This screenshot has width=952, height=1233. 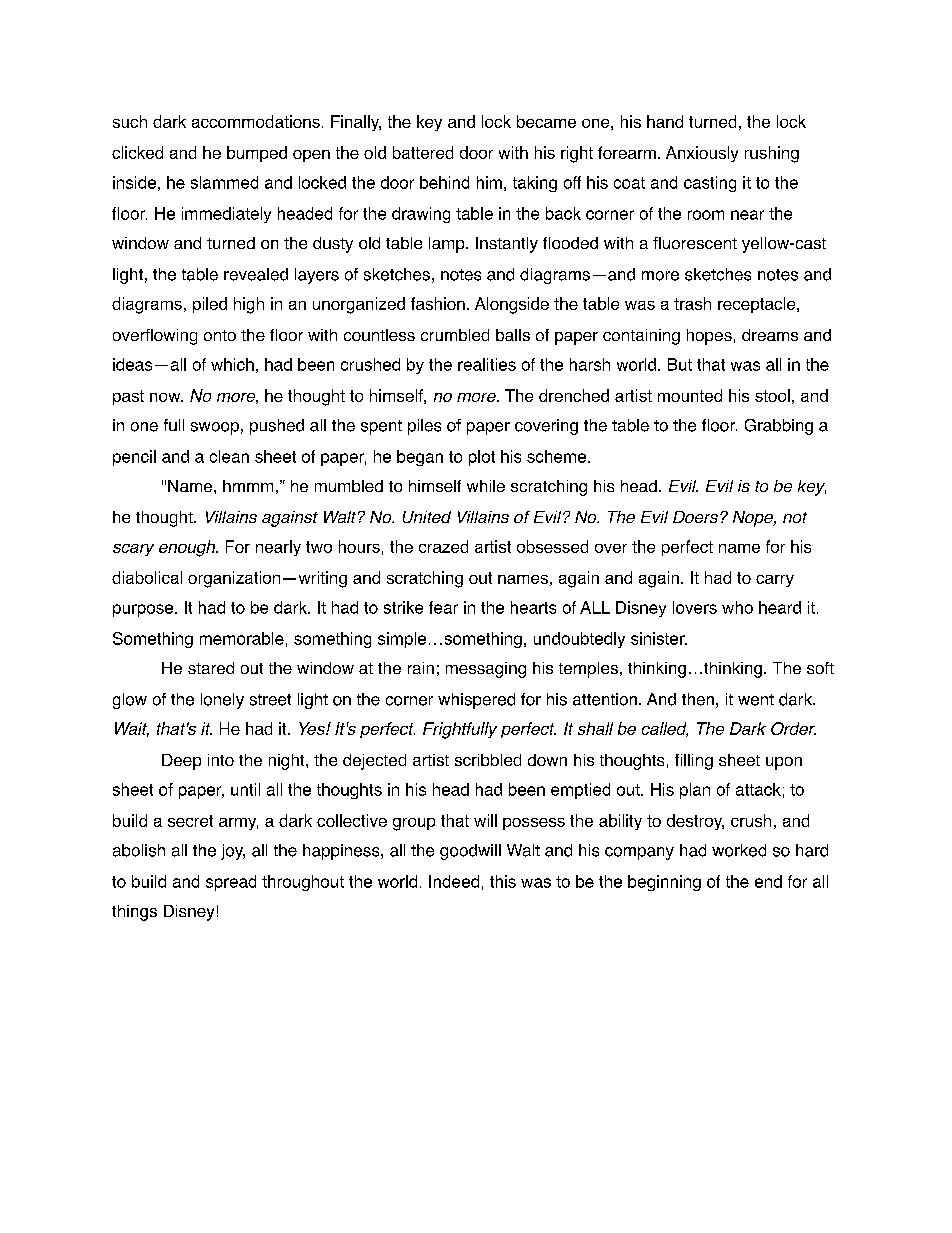 What do you see at coordinates (231, 883) in the screenshot?
I see `spread` at bounding box center [231, 883].
